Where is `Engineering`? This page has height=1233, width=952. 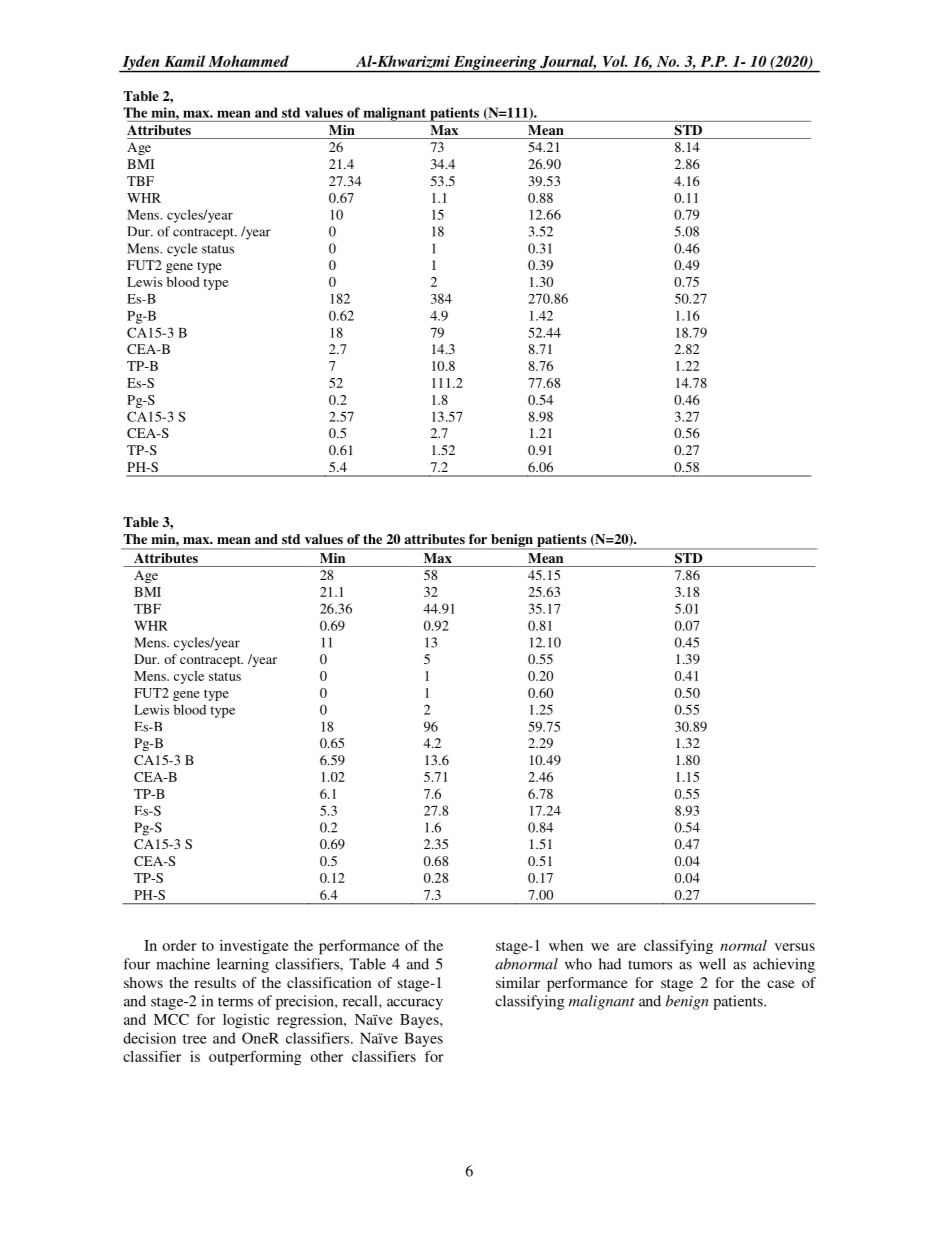
Engineering is located at coordinates (495, 63).
